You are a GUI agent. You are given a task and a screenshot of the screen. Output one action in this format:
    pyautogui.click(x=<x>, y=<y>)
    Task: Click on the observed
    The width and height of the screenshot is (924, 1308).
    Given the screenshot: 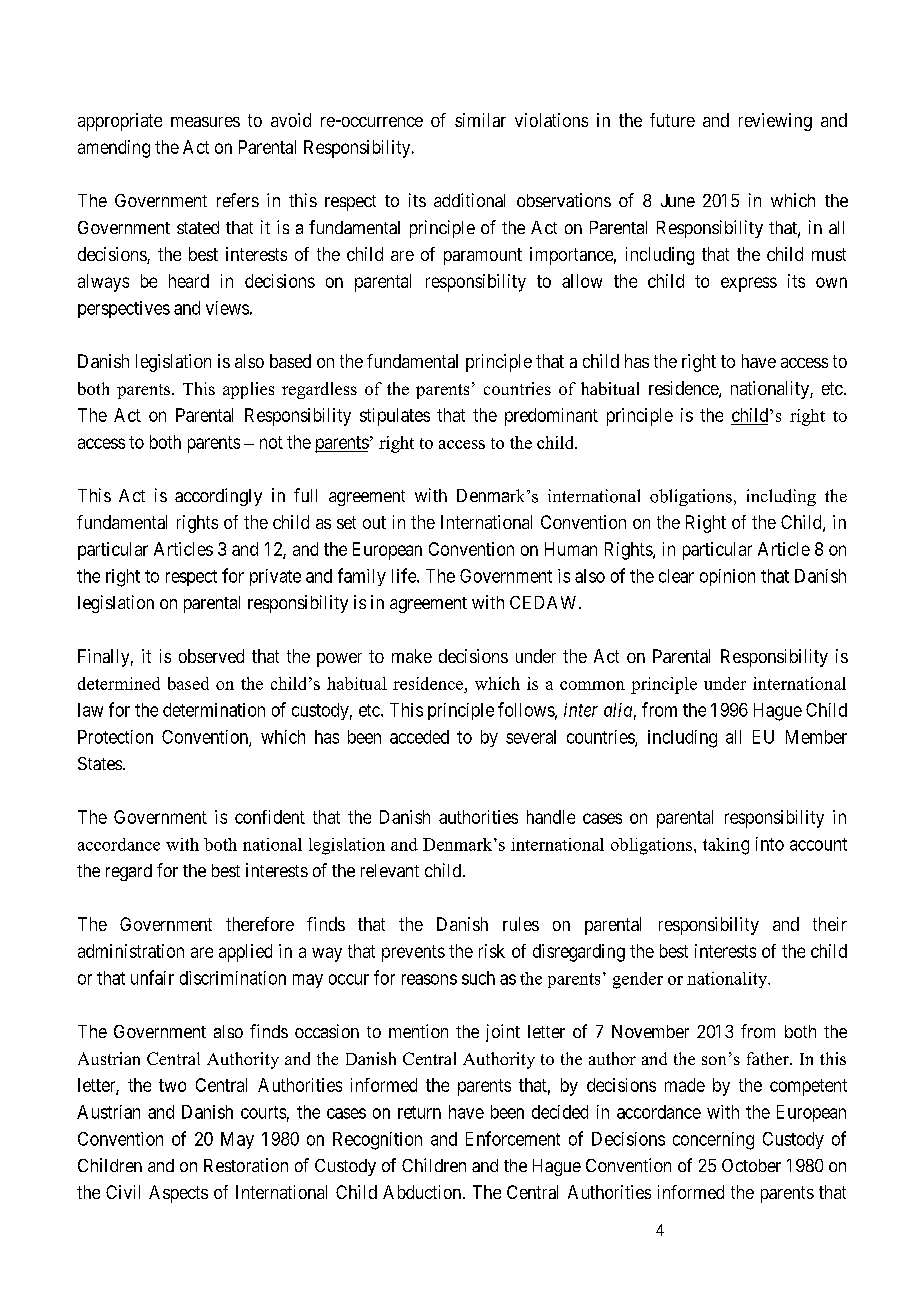 What is the action you would take?
    pyautogui.click(x=211, y=656)
